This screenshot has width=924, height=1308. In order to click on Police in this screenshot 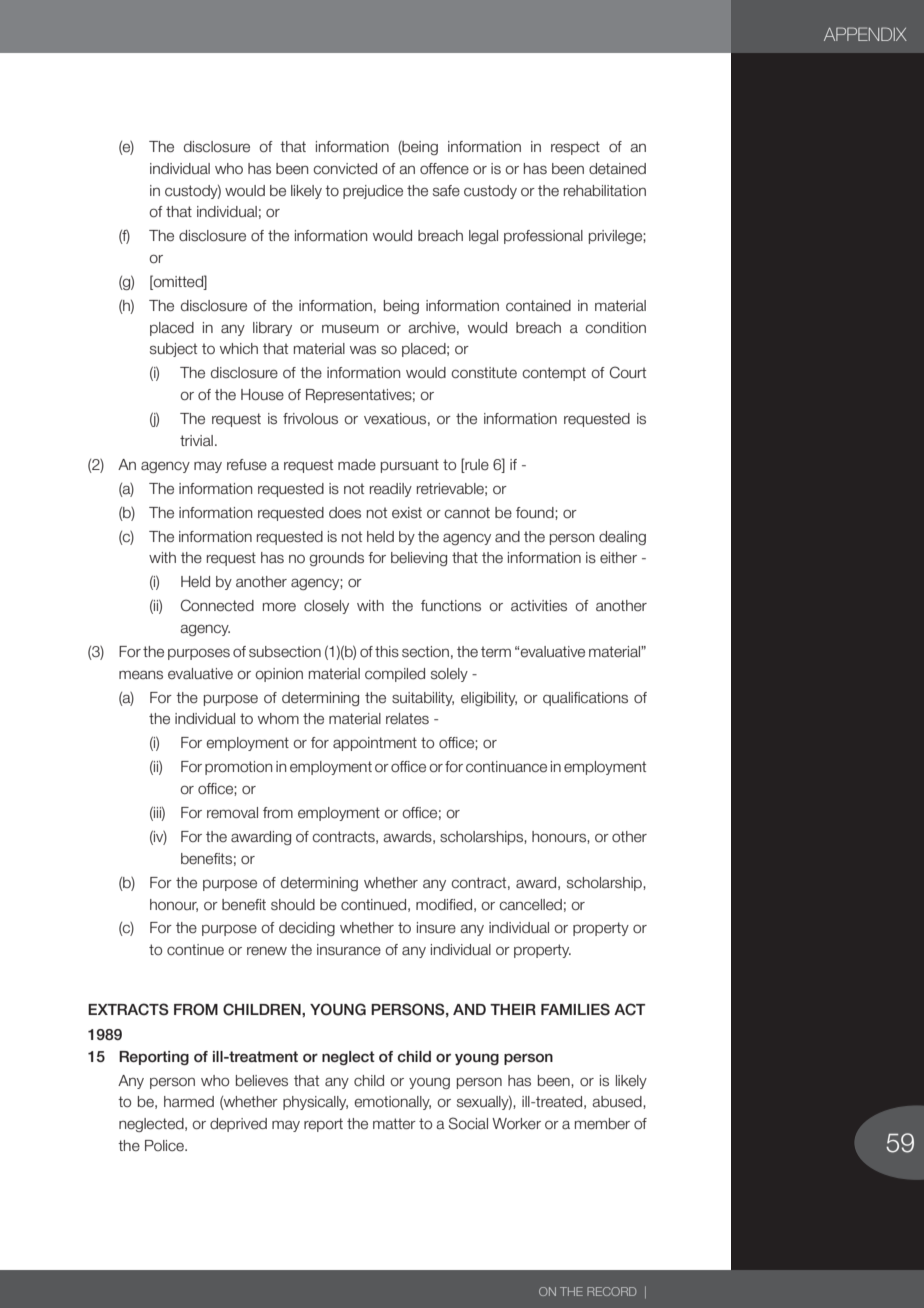, I will do `click(165, 1146)`.
